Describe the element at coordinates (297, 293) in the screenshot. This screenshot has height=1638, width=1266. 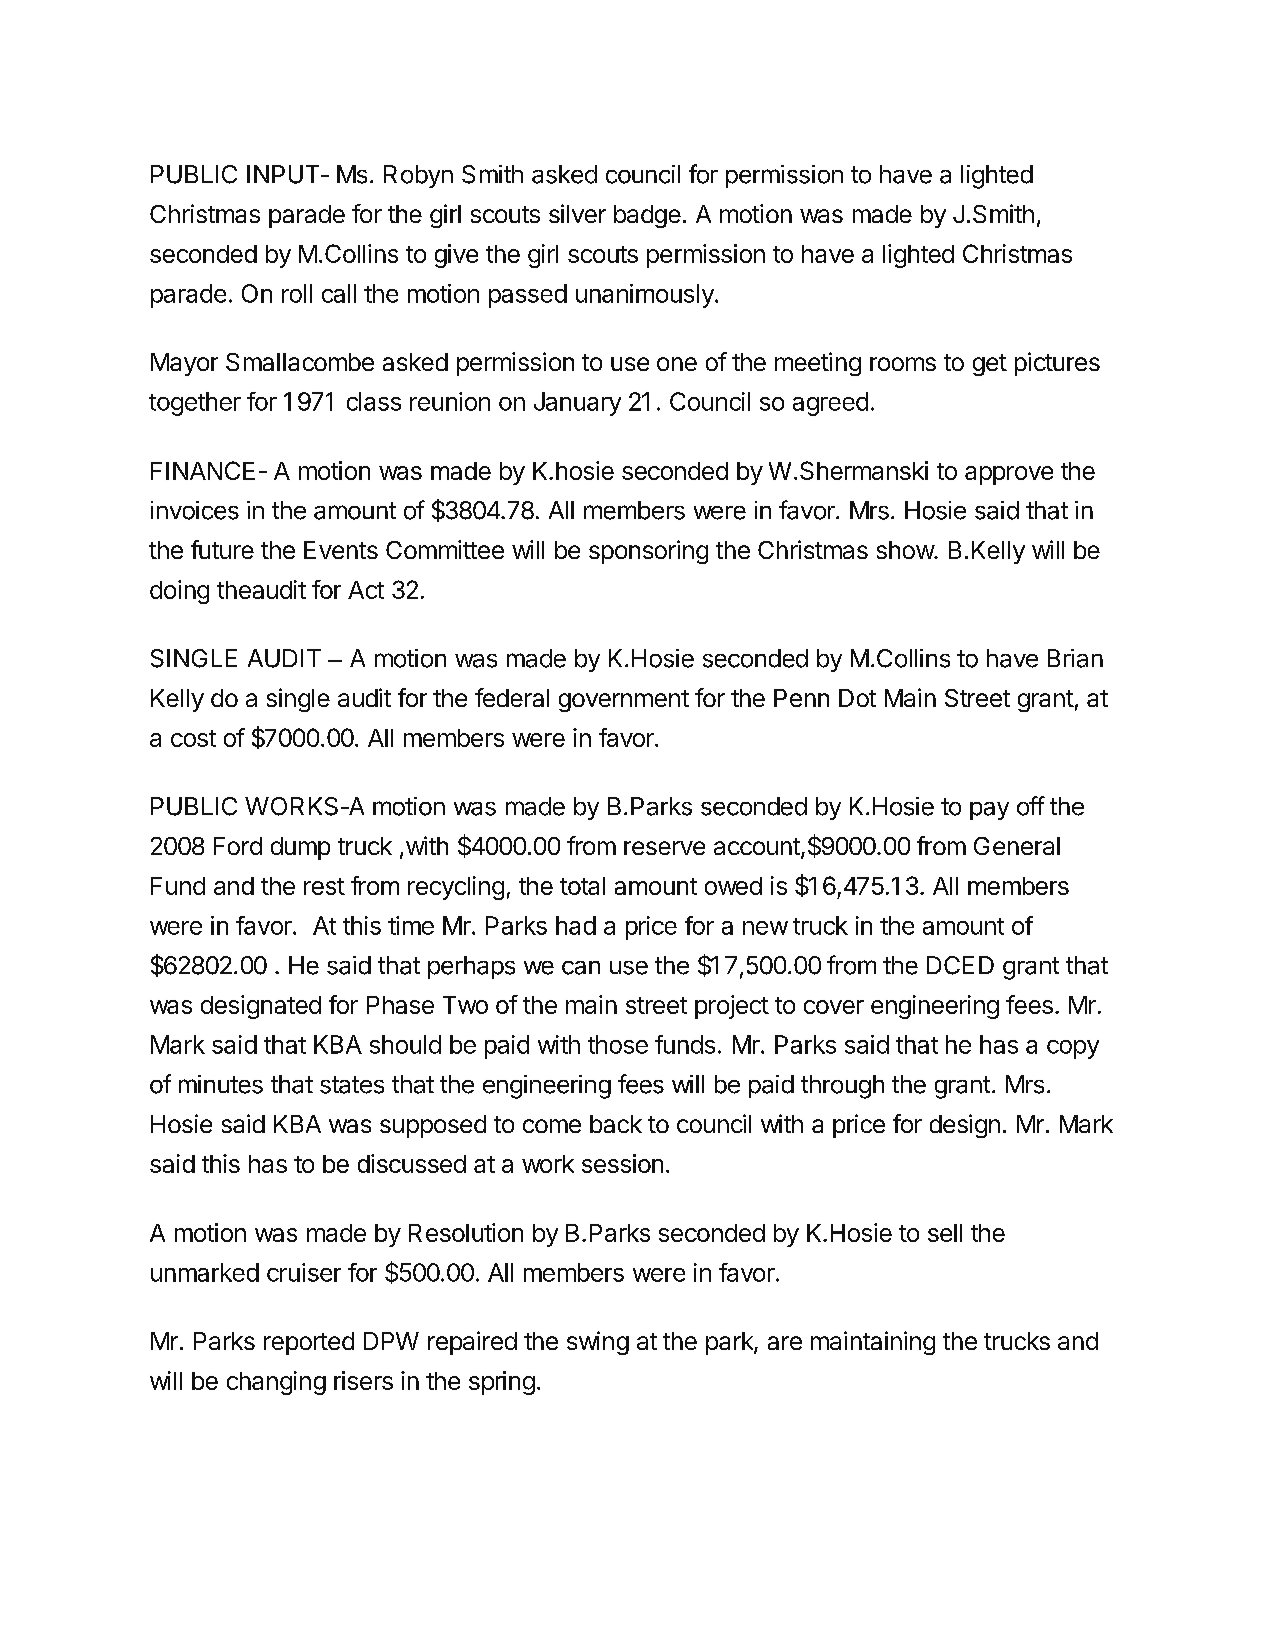
I see `roll` at that location.
